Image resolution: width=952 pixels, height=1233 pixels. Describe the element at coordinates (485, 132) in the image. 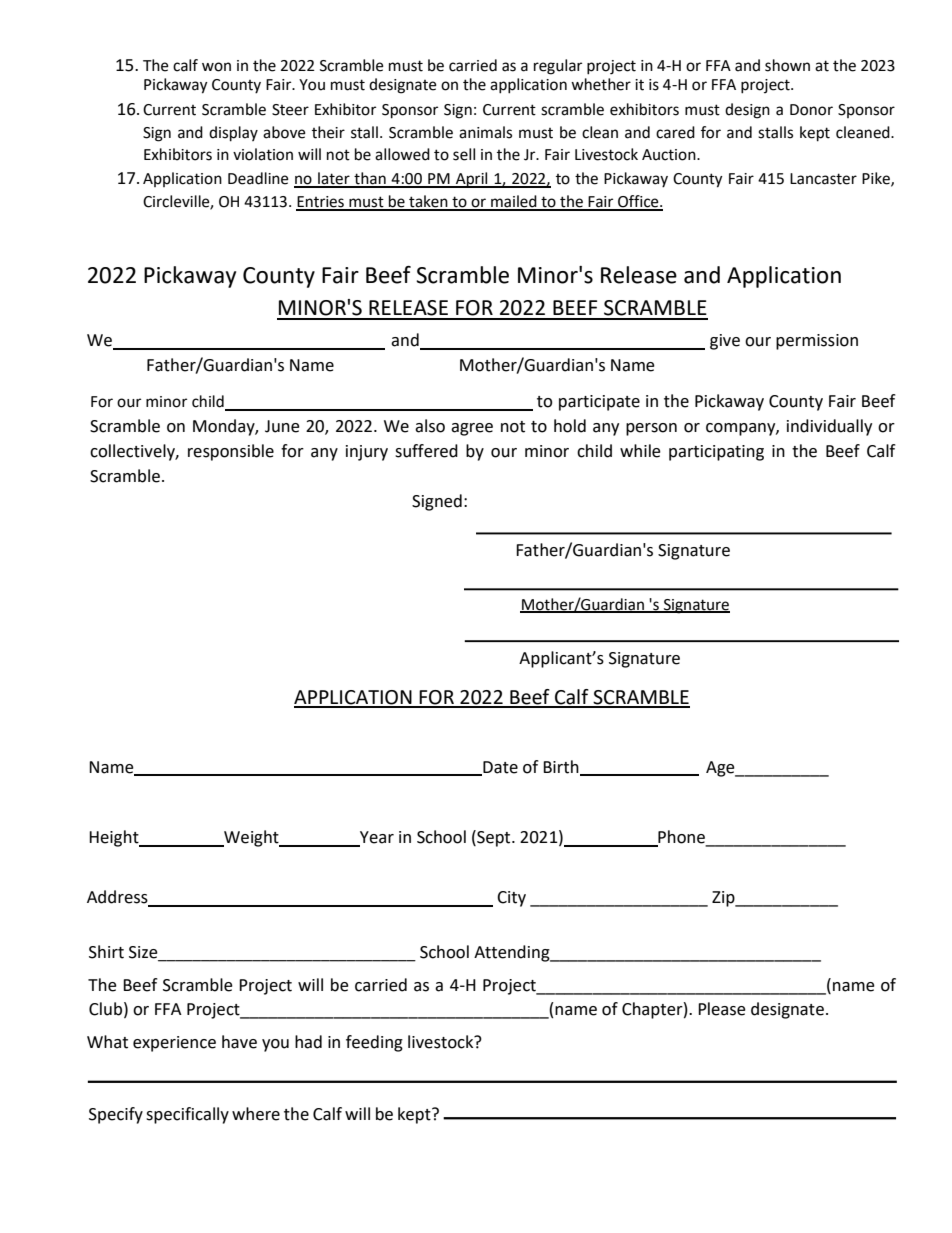

I see `animals` at that location.
